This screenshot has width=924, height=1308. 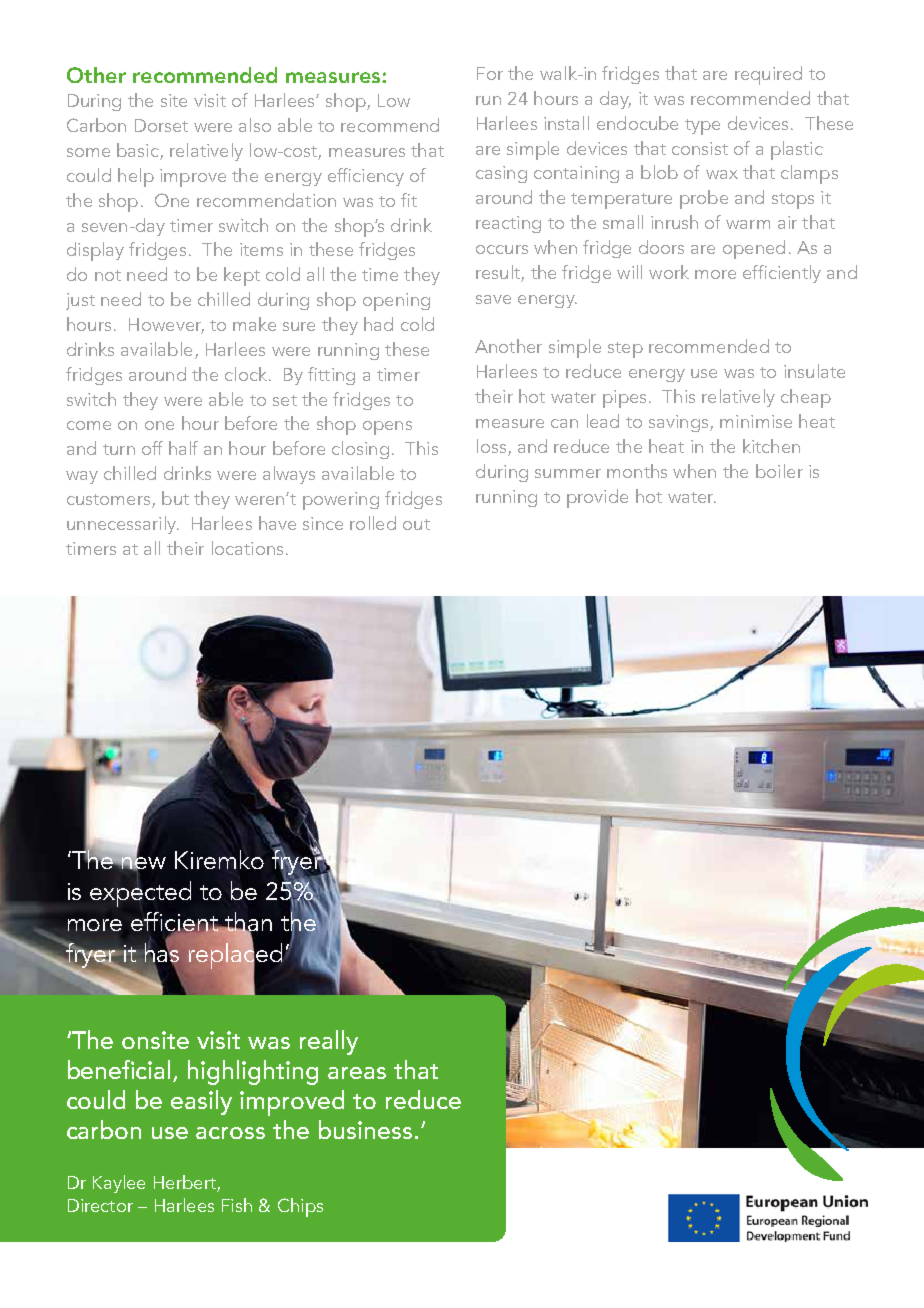 What do you see at coordinates (357, 1073) in the screenshot?
I see `areas` at bounding box center [357, 1073].
